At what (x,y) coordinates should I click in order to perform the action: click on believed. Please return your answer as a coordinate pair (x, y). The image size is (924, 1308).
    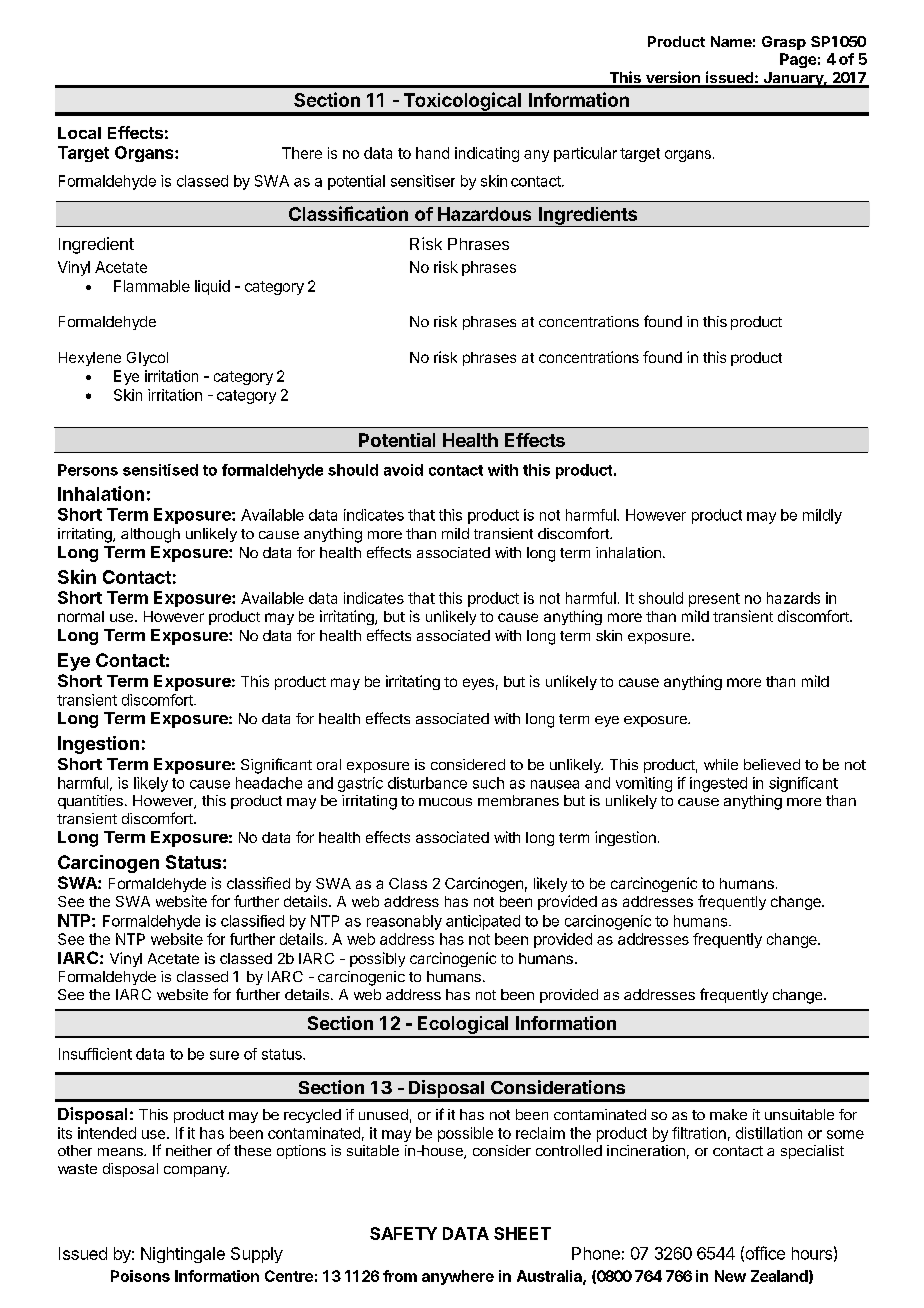
    Looking at the image, I should click on (772, 764).
